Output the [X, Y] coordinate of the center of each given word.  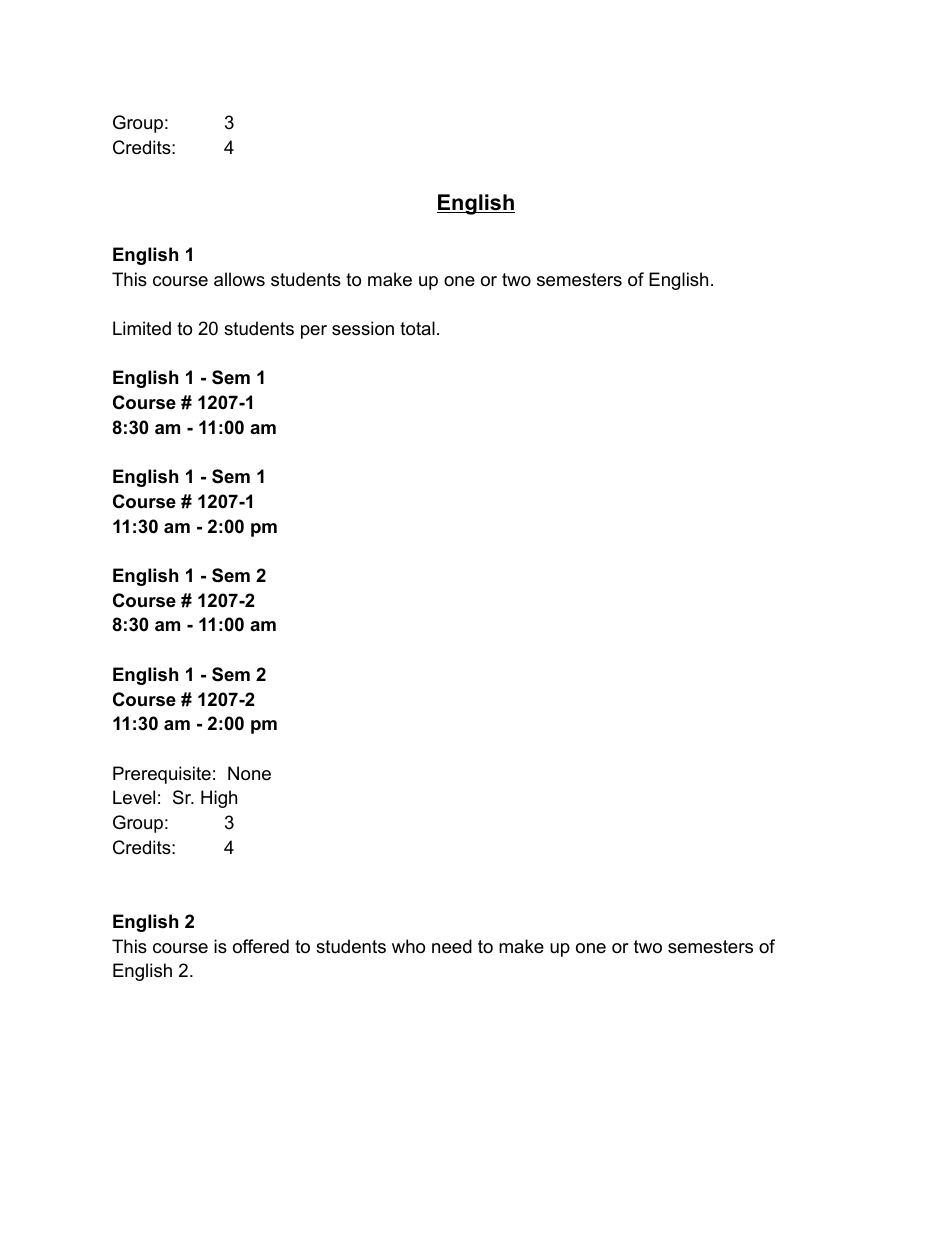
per [314, 332]
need [452, 946]
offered [261, 946]
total [417, 328]
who [408, 946]
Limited [142, 328]
